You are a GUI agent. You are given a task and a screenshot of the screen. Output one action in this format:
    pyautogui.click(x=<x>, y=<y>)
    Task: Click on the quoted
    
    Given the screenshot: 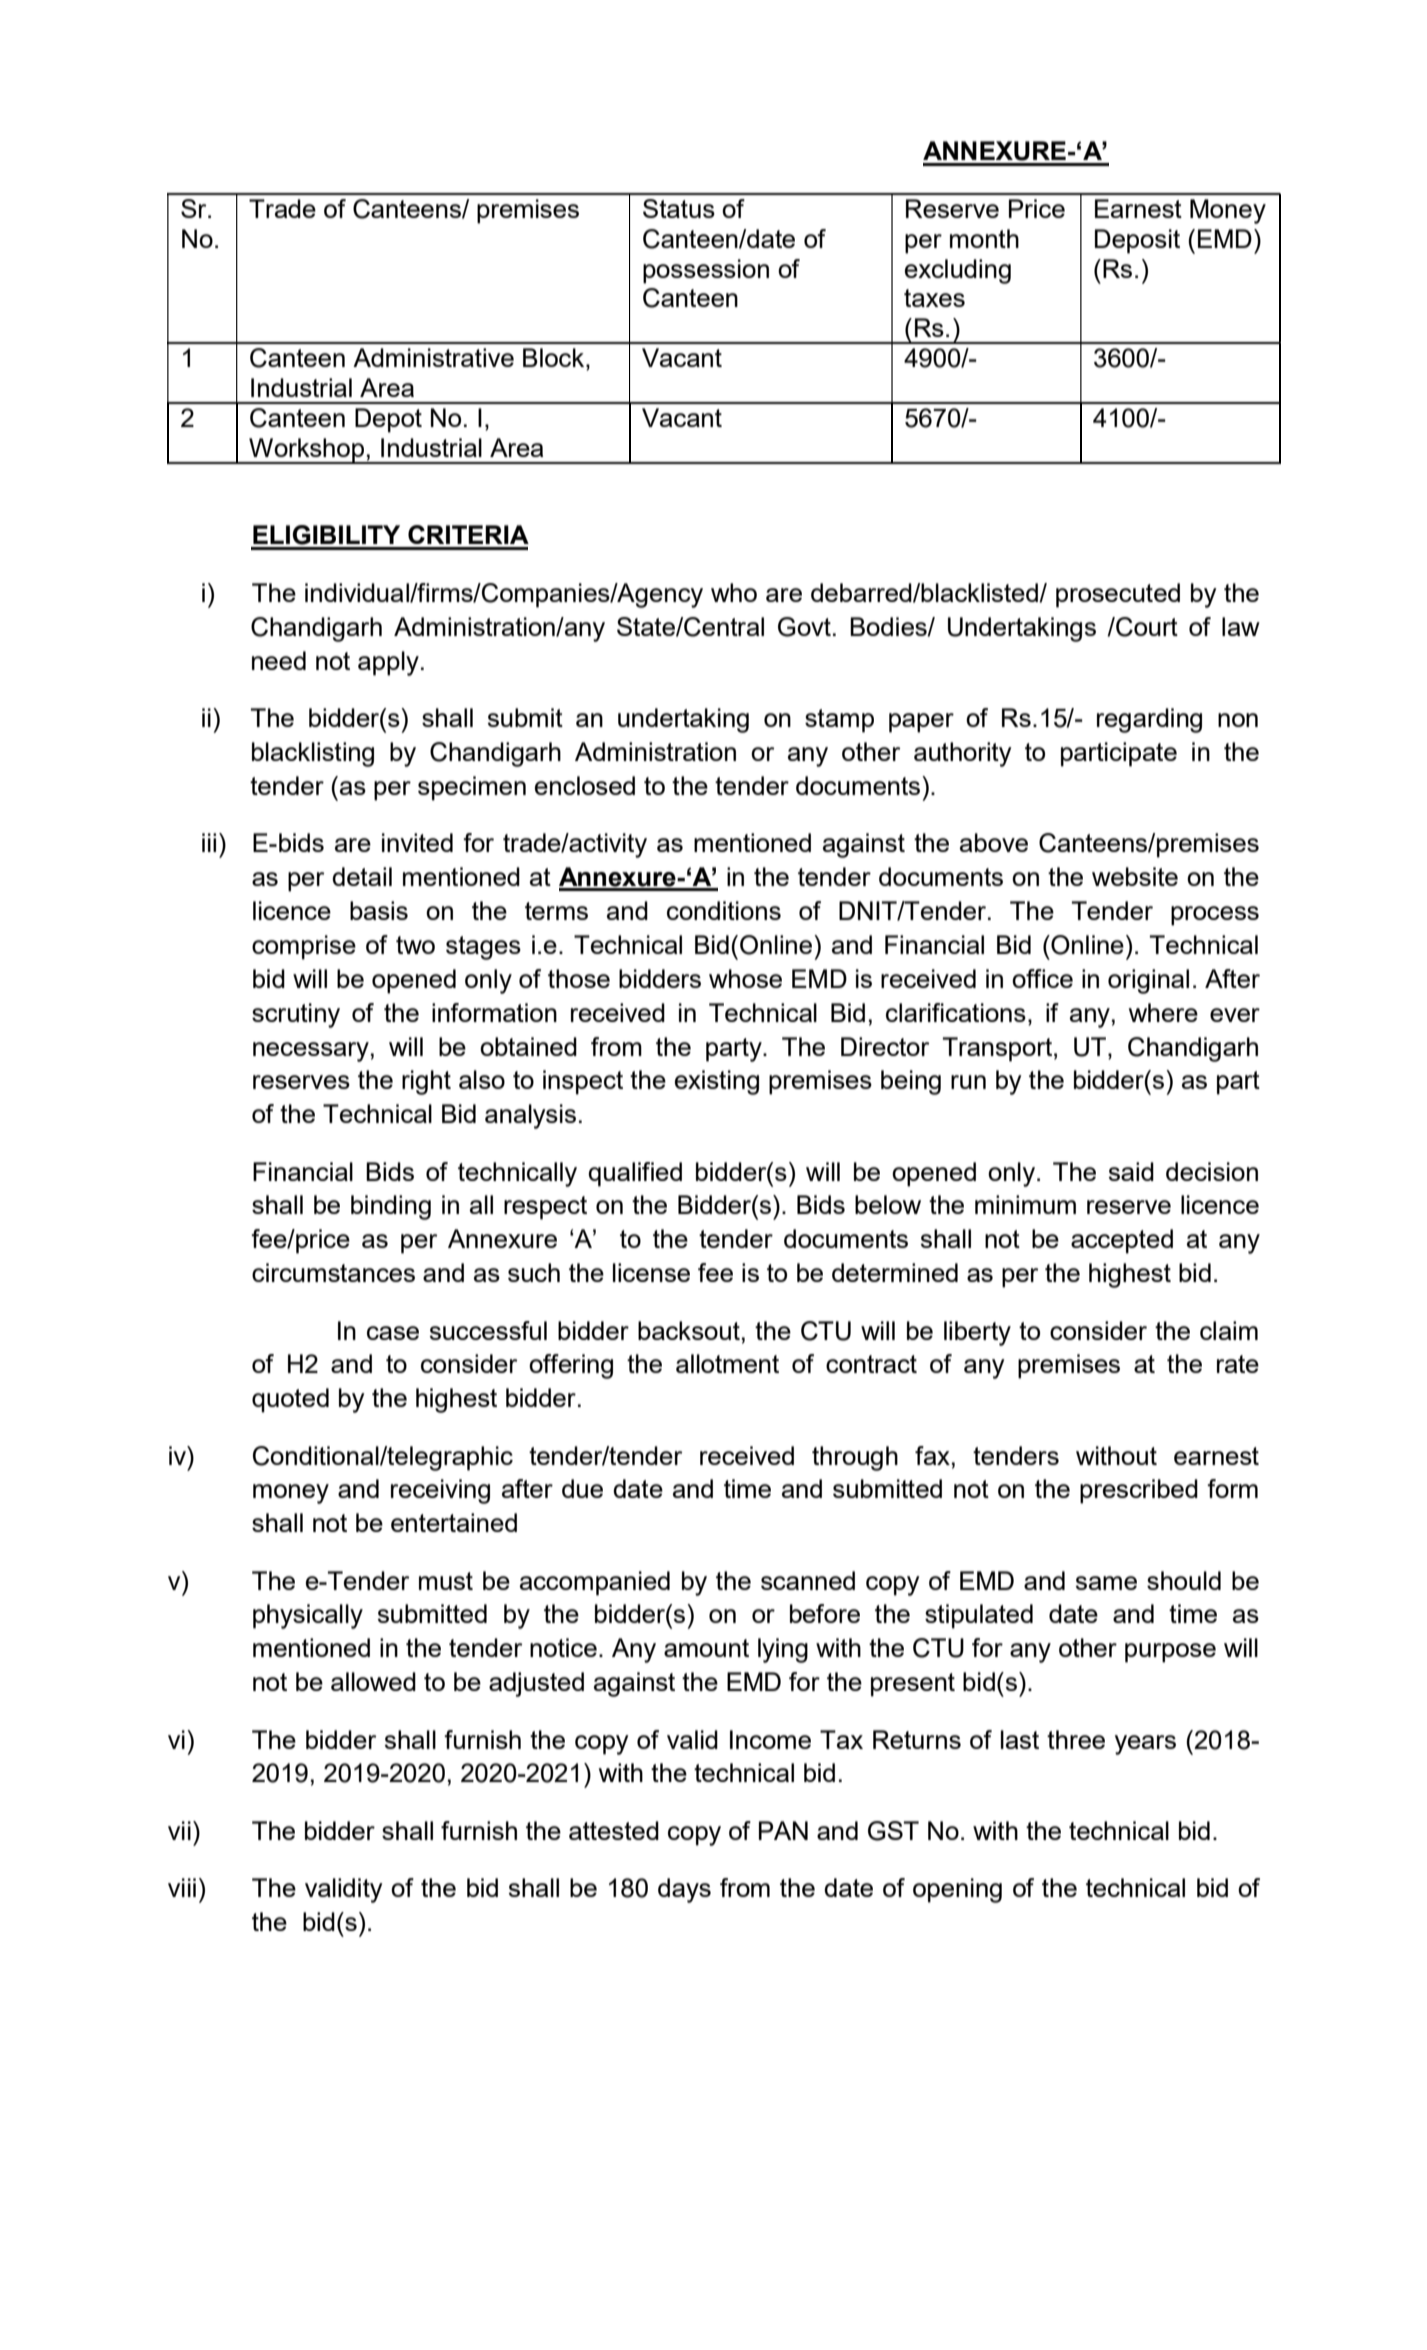 What is the action you would take?
    pyautogui.click(x=290, y=1400)
